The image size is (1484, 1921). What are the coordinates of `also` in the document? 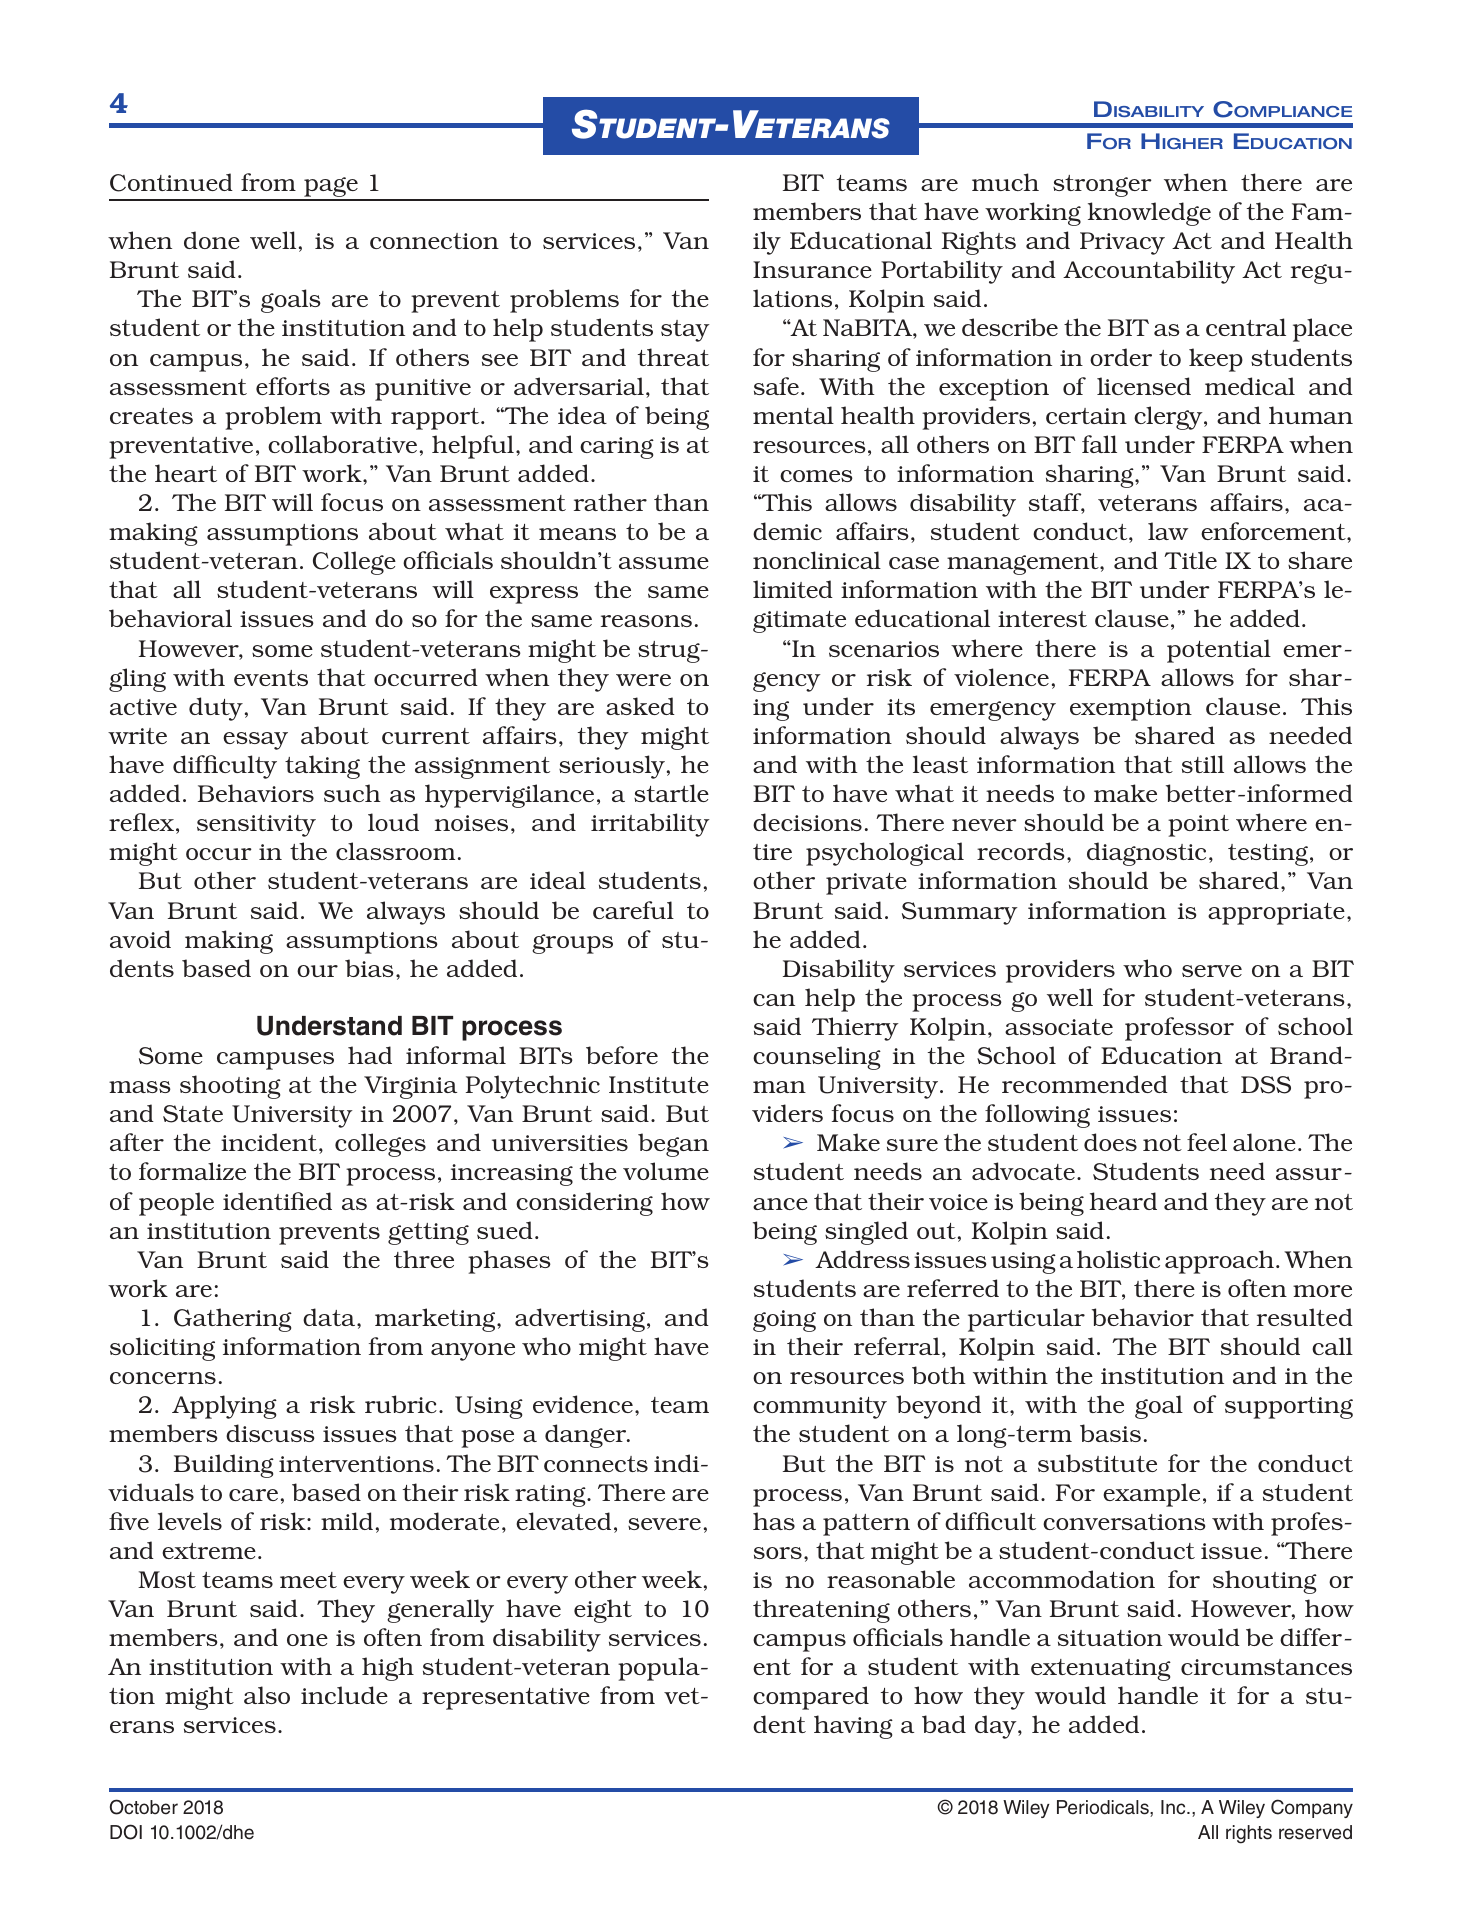 It's located at (267, 1695).
